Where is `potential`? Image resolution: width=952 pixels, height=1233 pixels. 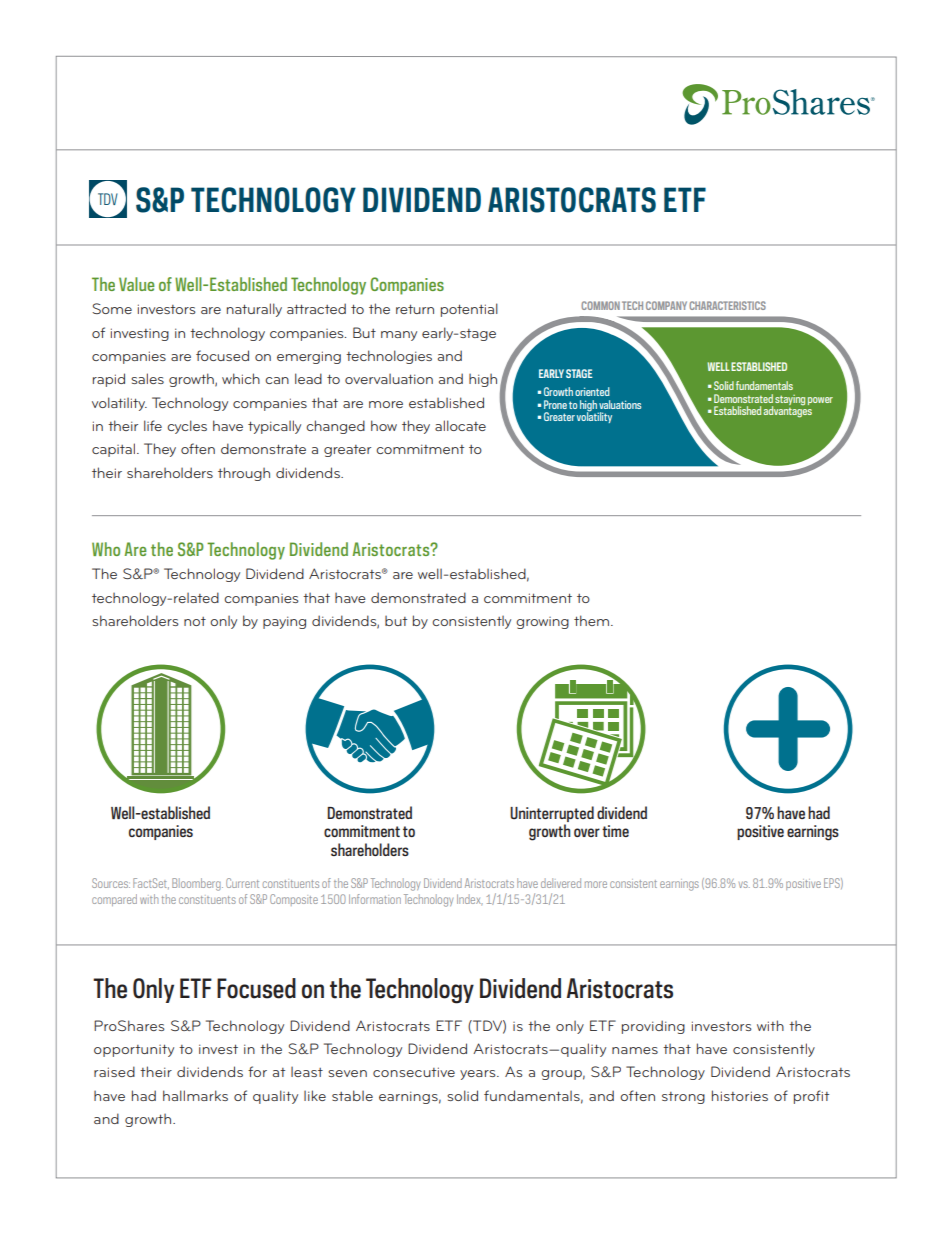 potential is located at coordinates (469, 310).
